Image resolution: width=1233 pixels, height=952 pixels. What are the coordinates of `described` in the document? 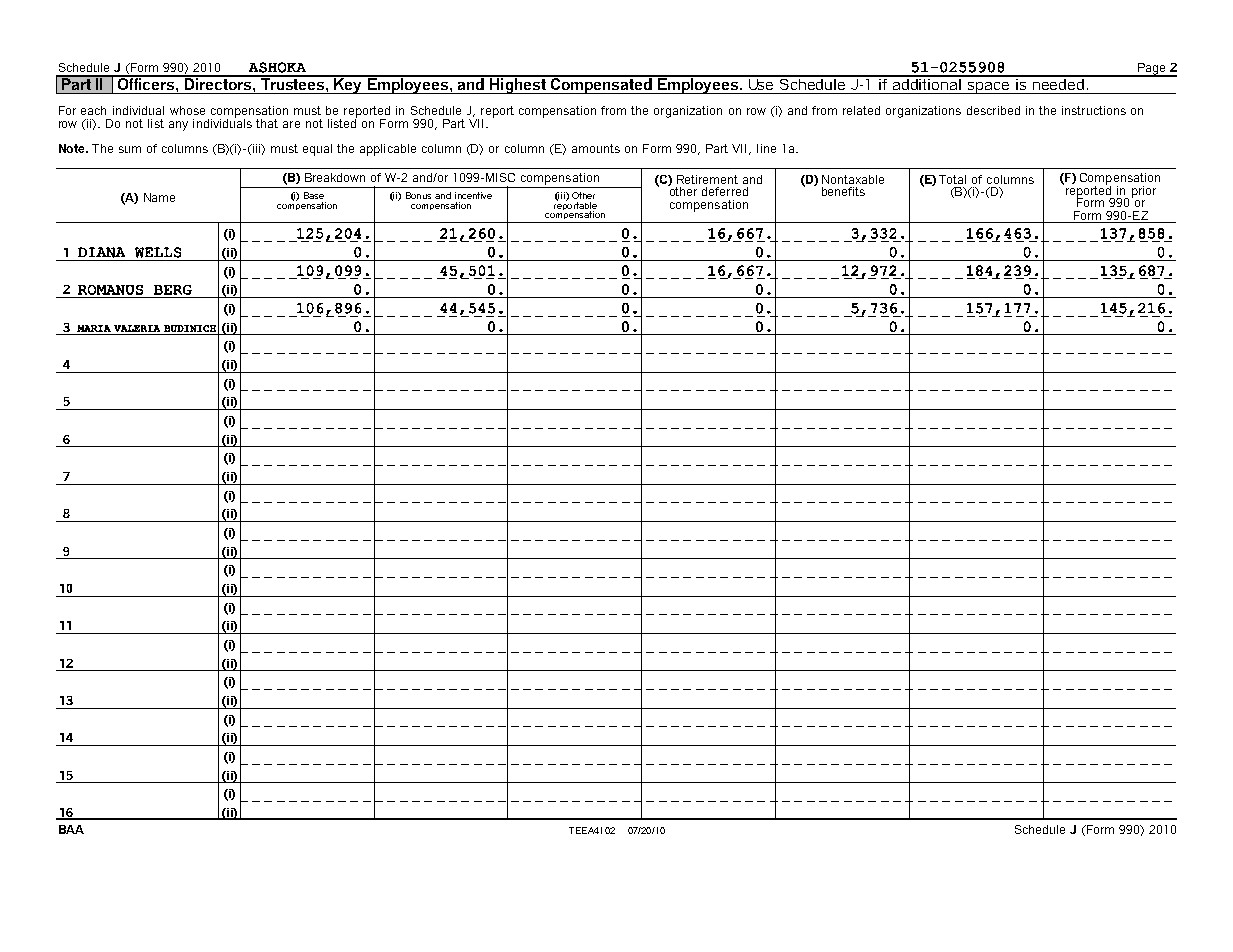 It's located at (993, 110).
